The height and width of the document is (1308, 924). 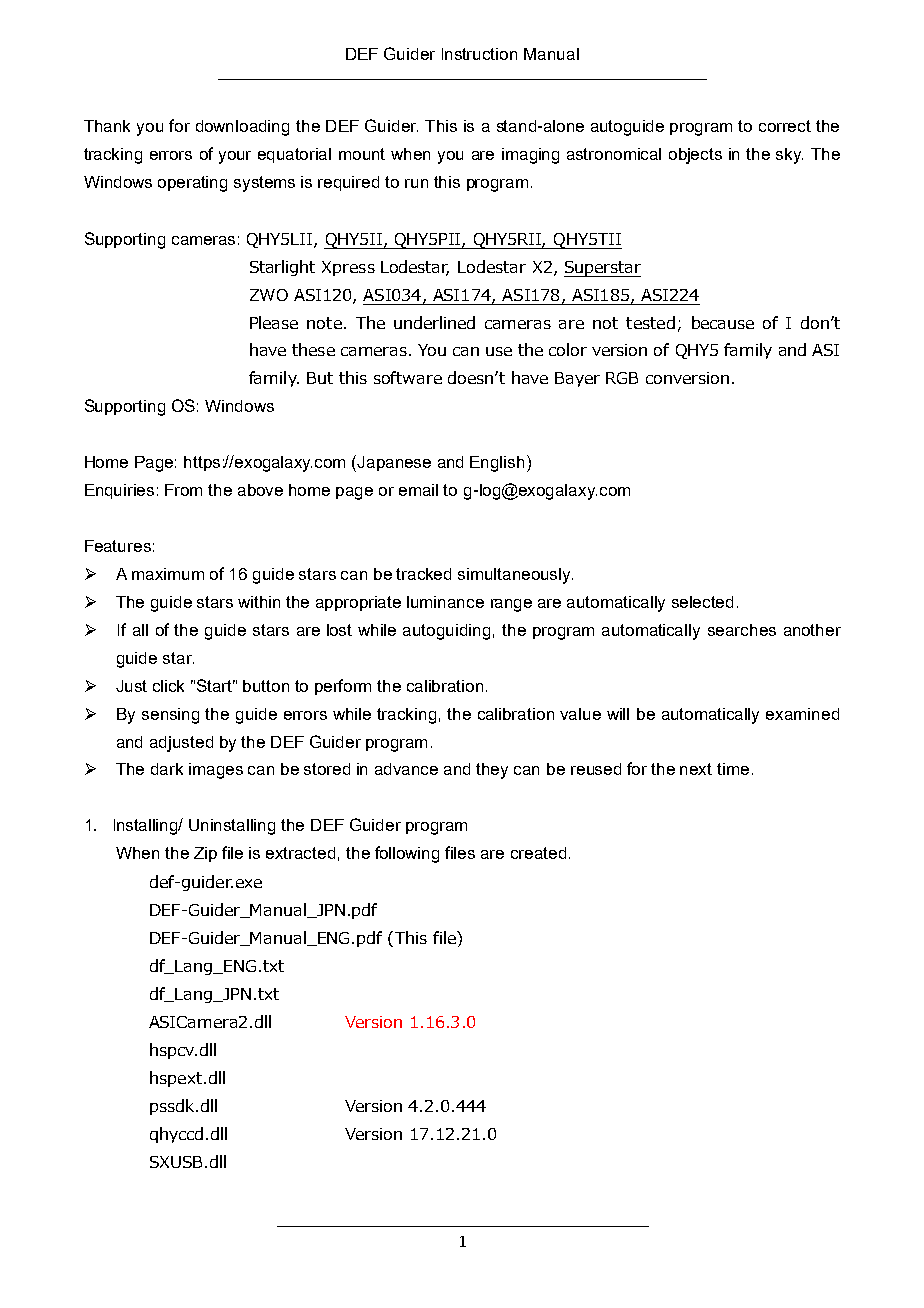 What do you see at coordinates (445, 602) in the document?
I see `luminance` at bounding box center [445, 602].
